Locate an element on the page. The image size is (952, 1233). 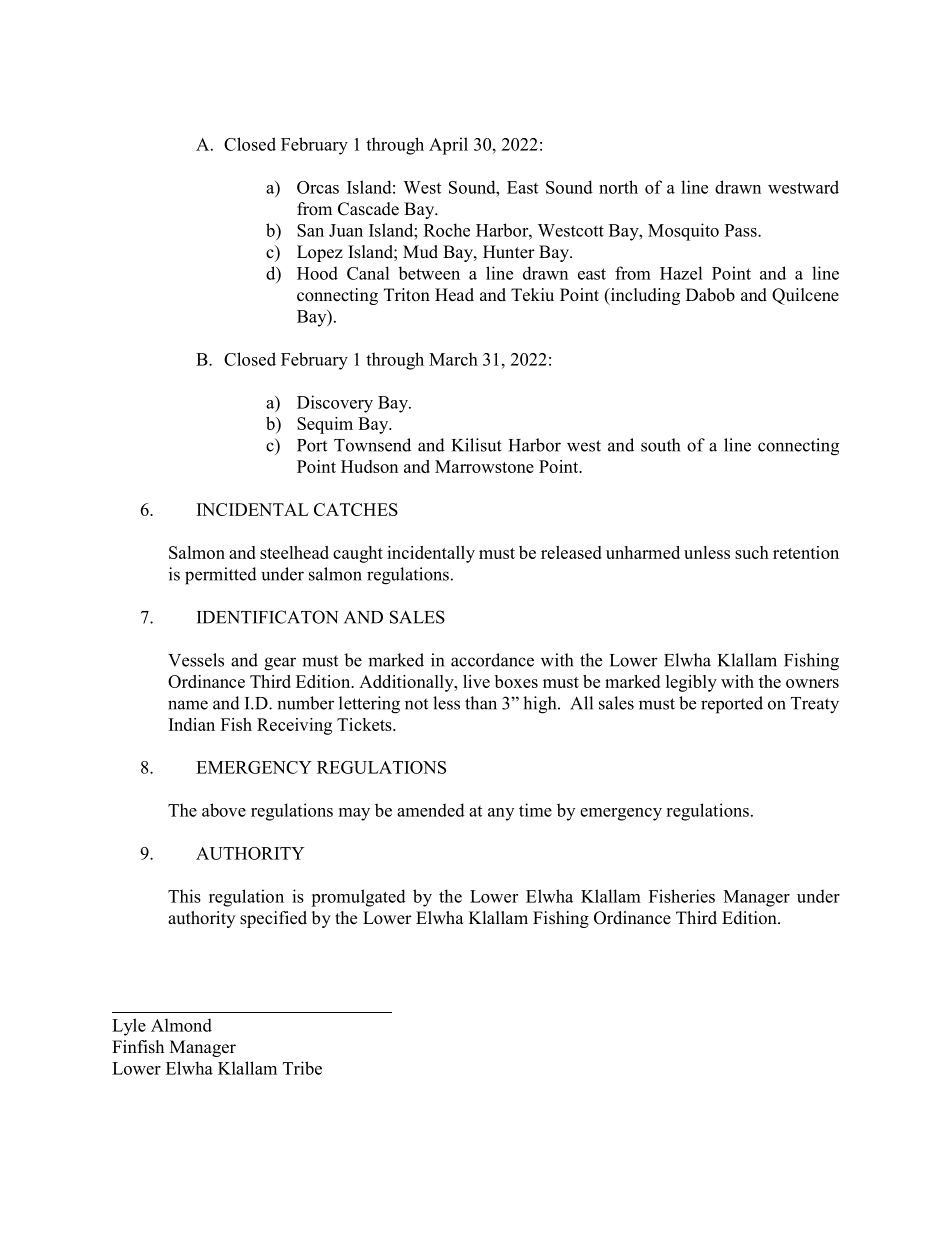
permitted is located at coordinates (221, 576).
